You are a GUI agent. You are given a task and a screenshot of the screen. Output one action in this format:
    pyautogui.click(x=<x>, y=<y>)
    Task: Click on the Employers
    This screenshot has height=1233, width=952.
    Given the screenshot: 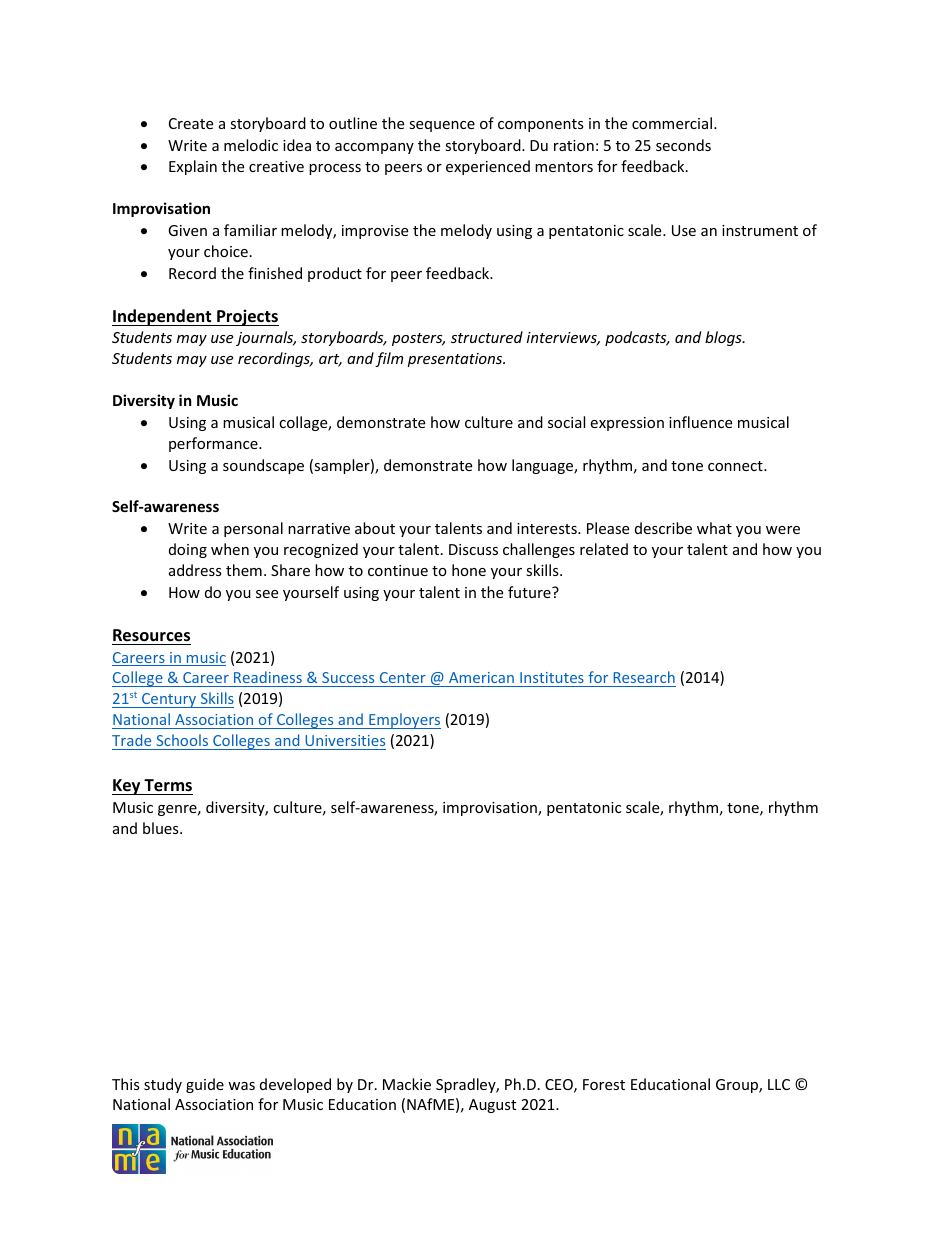 What is the action you would take?
    pyautogui.click(x=404, y=721)
